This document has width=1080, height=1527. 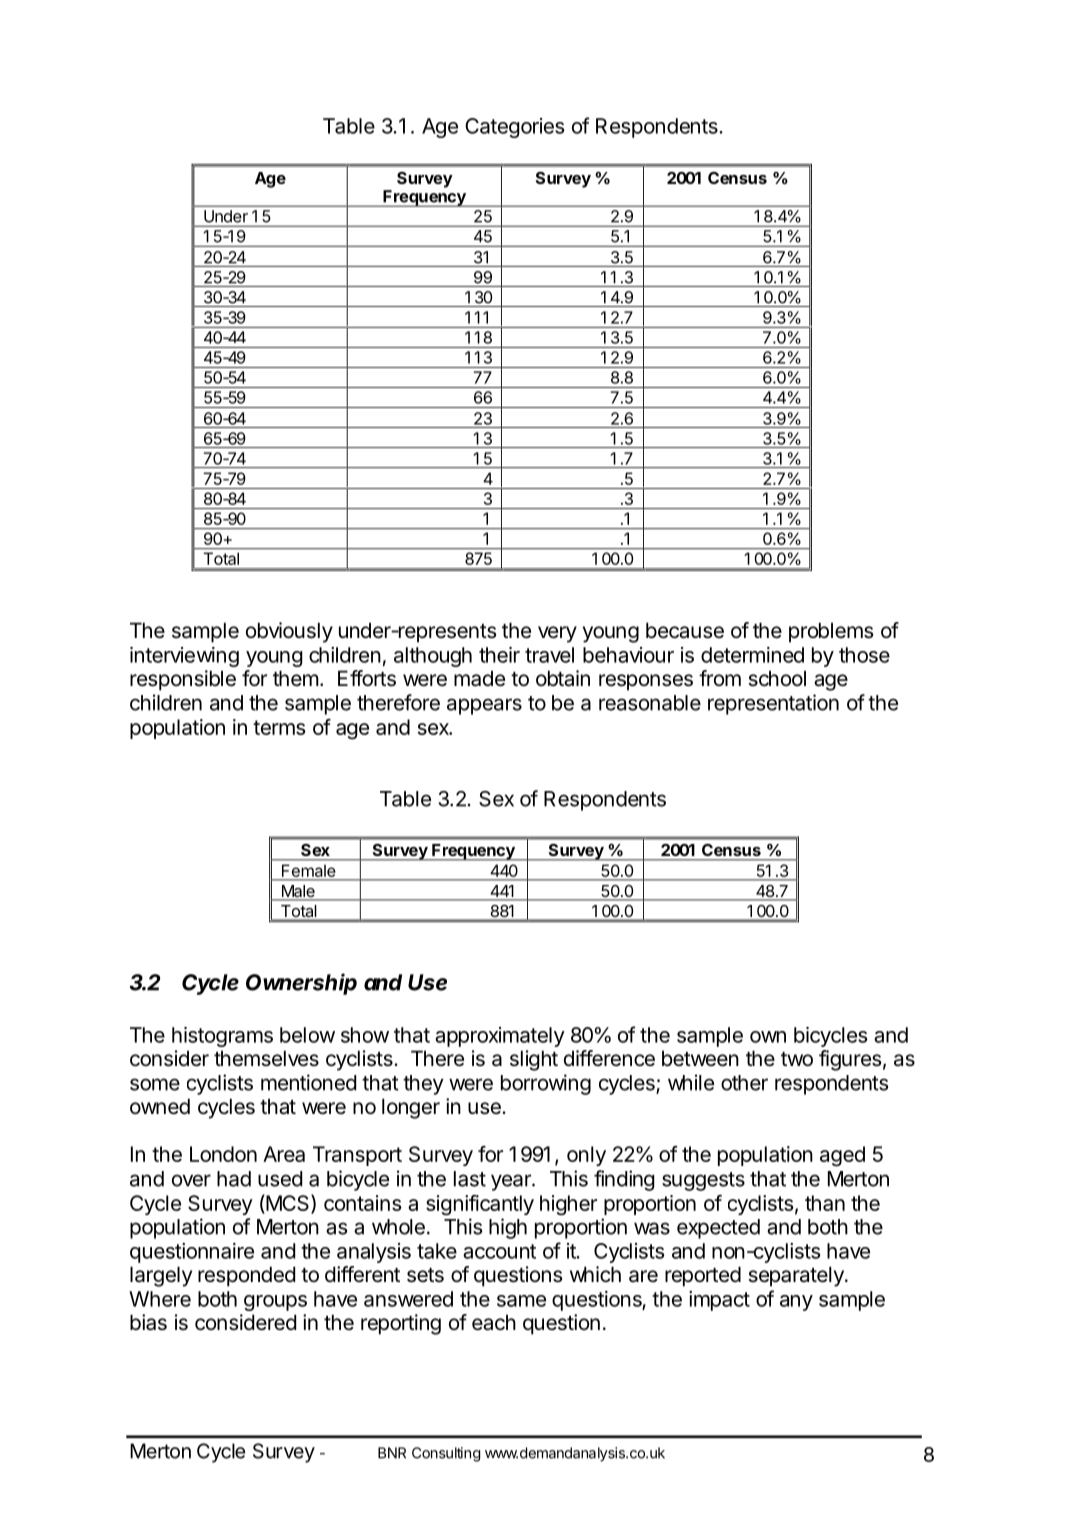 I want to click on groups, so click(x=275, y=1303).
